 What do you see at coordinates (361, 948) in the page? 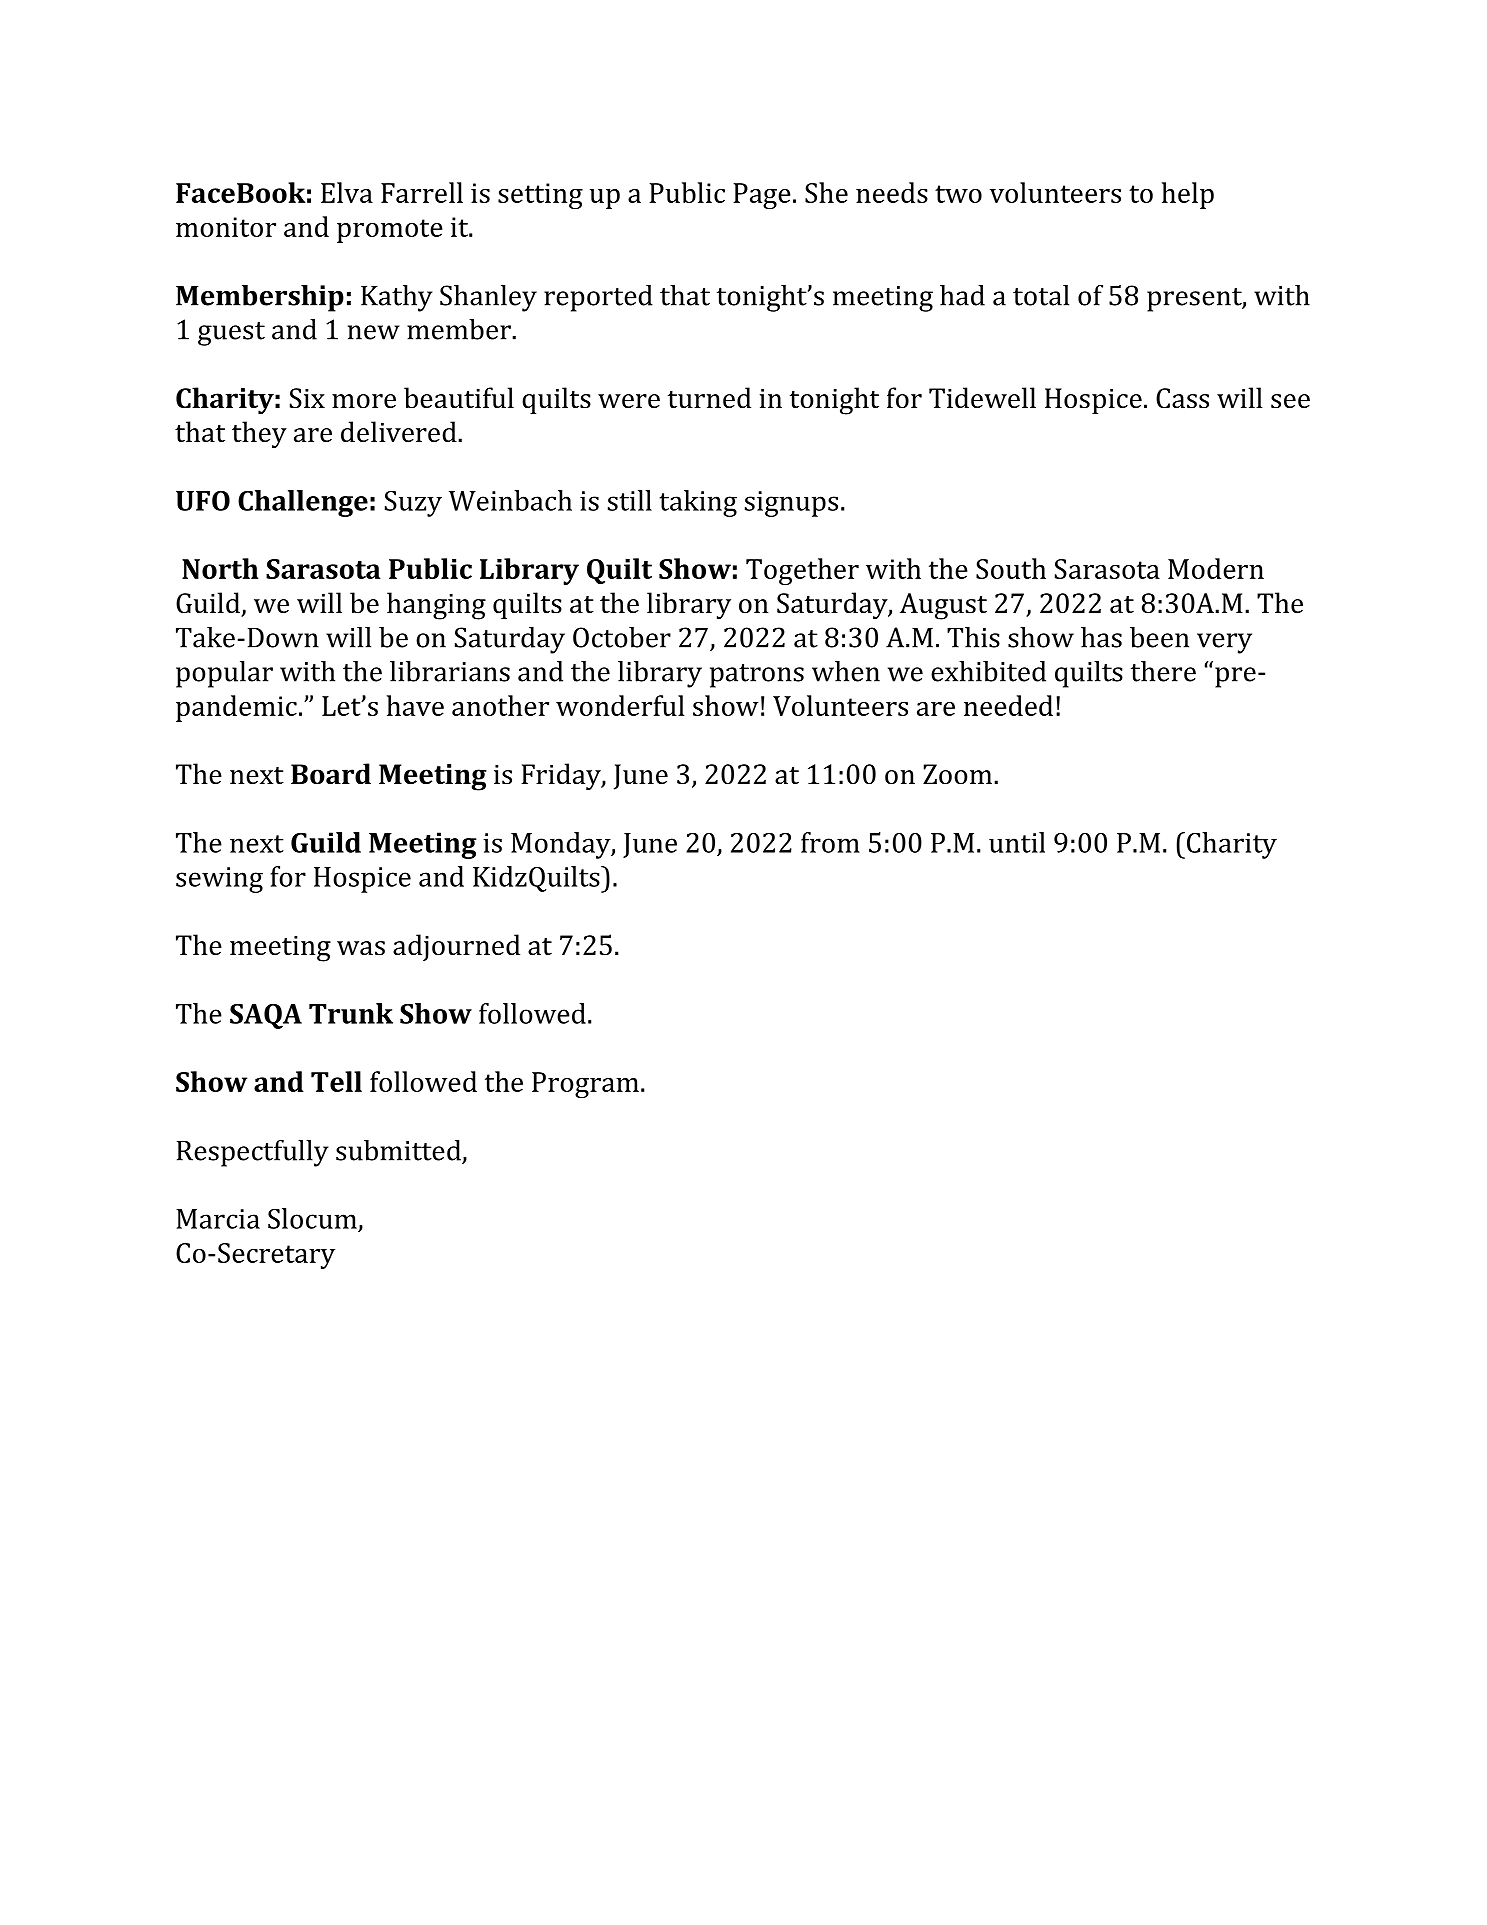
I see `was` at bounding box center [361, 948].
